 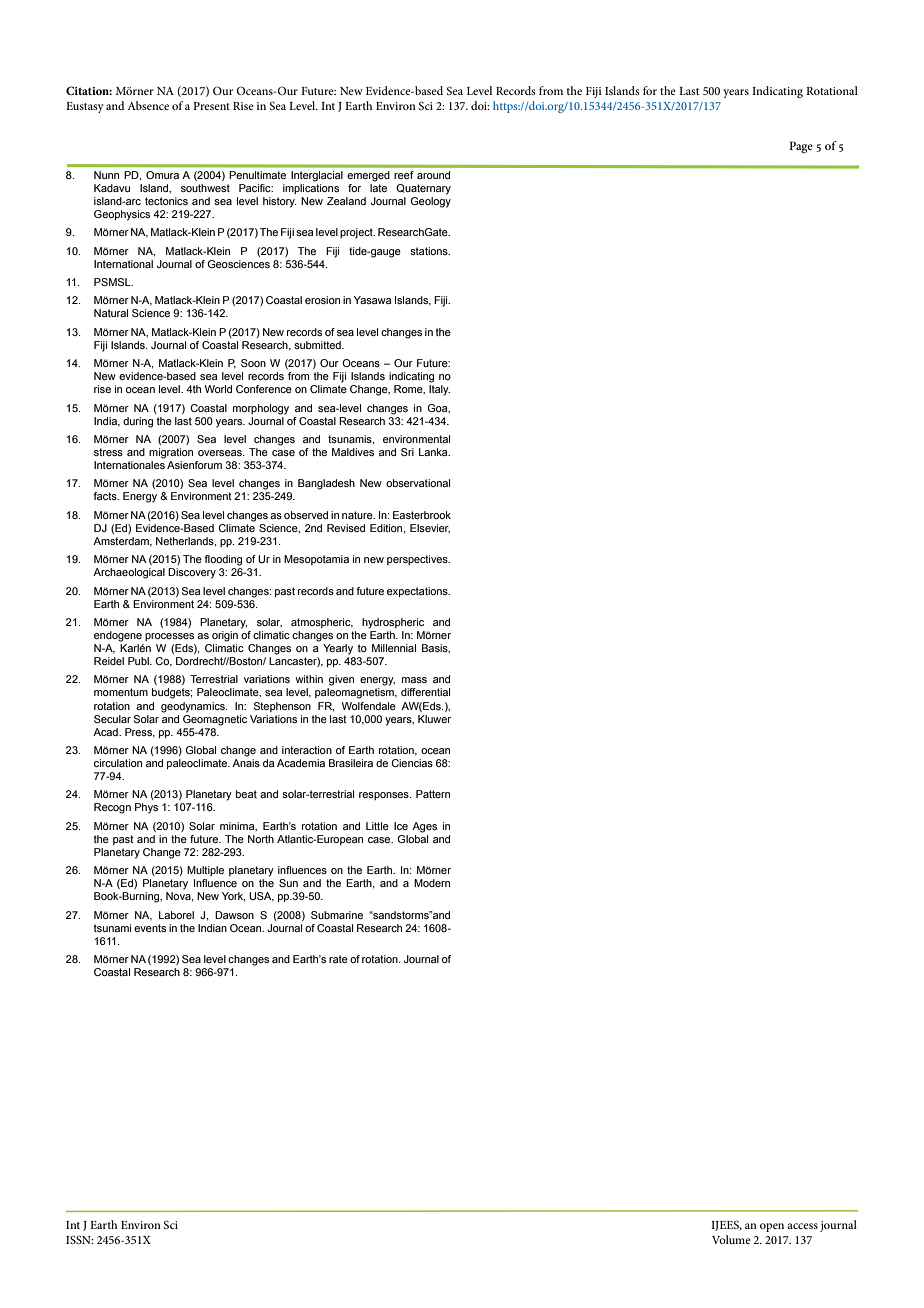 What do you see at coordinates (139, 661) in the screenshot?
I see `Publ` at bounding box center [139, 661].
